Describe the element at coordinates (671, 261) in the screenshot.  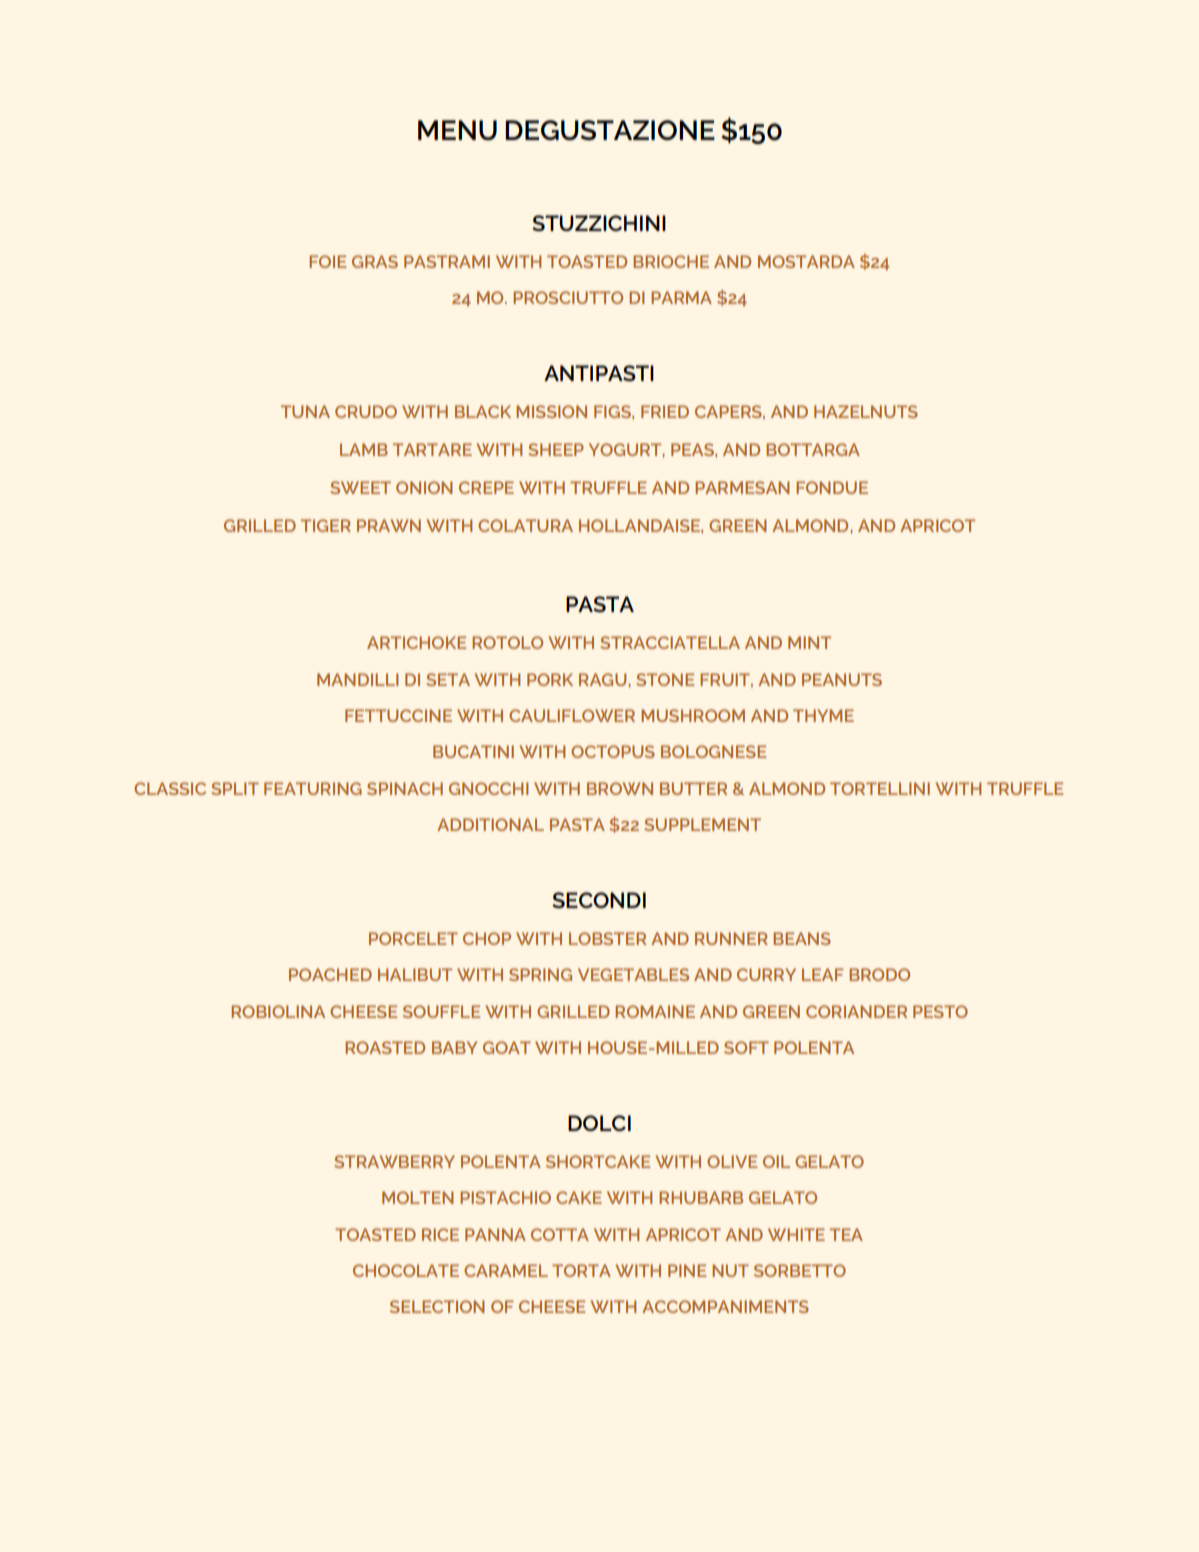
I see `BRIOCHE` at that location.
